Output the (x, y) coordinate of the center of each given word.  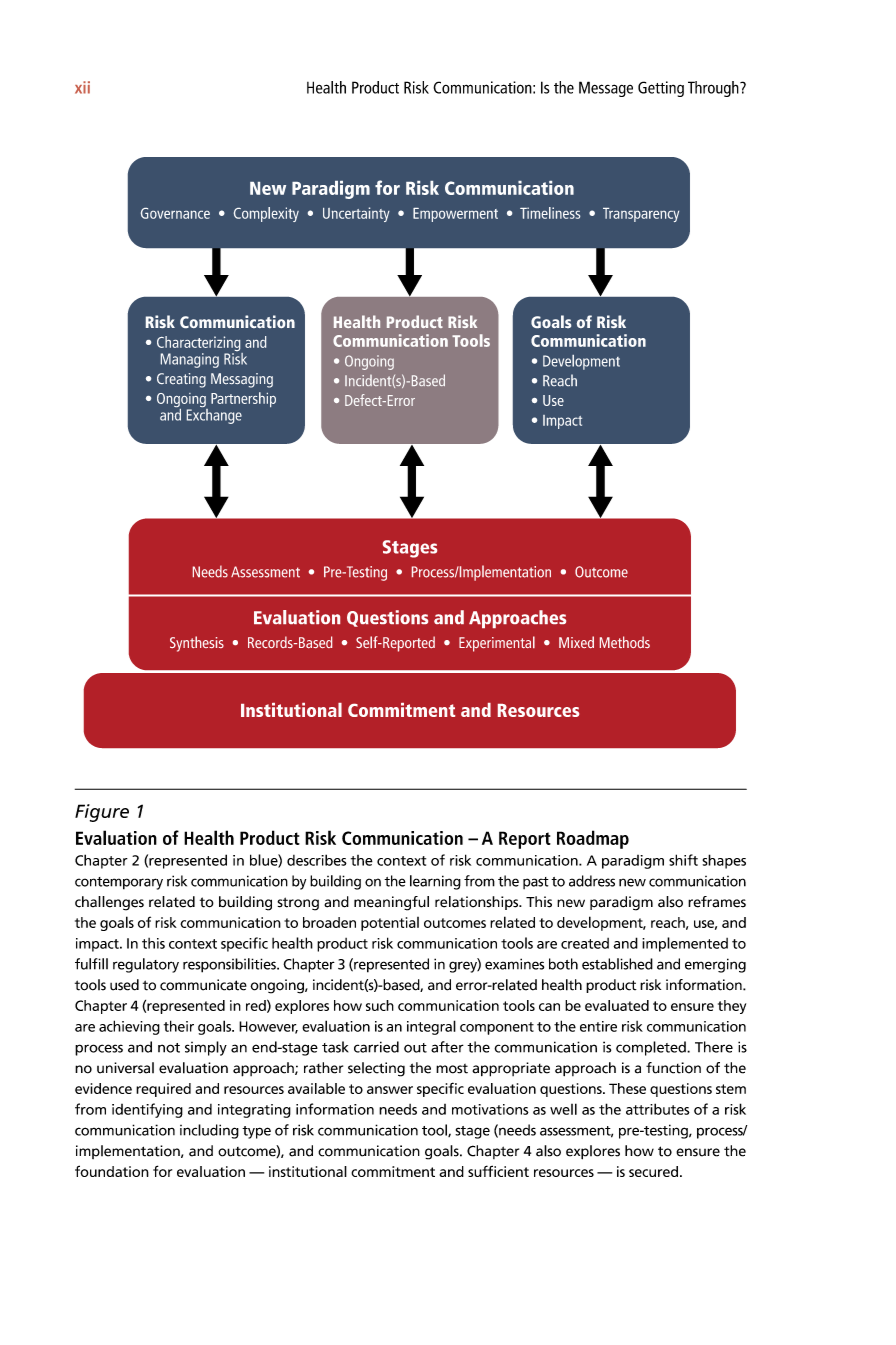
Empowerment (455, 215)
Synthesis (197, 644)
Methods (625, 642)
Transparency (641, 215)
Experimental (497, 644)
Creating (181, 380)
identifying (147, 1110)
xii (82, 87)
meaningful (391, 903)
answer (390, 1090)
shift (683, 860)
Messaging (242, 380)
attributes (658, 1109)
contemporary (119, 883)
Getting (661, 89)
